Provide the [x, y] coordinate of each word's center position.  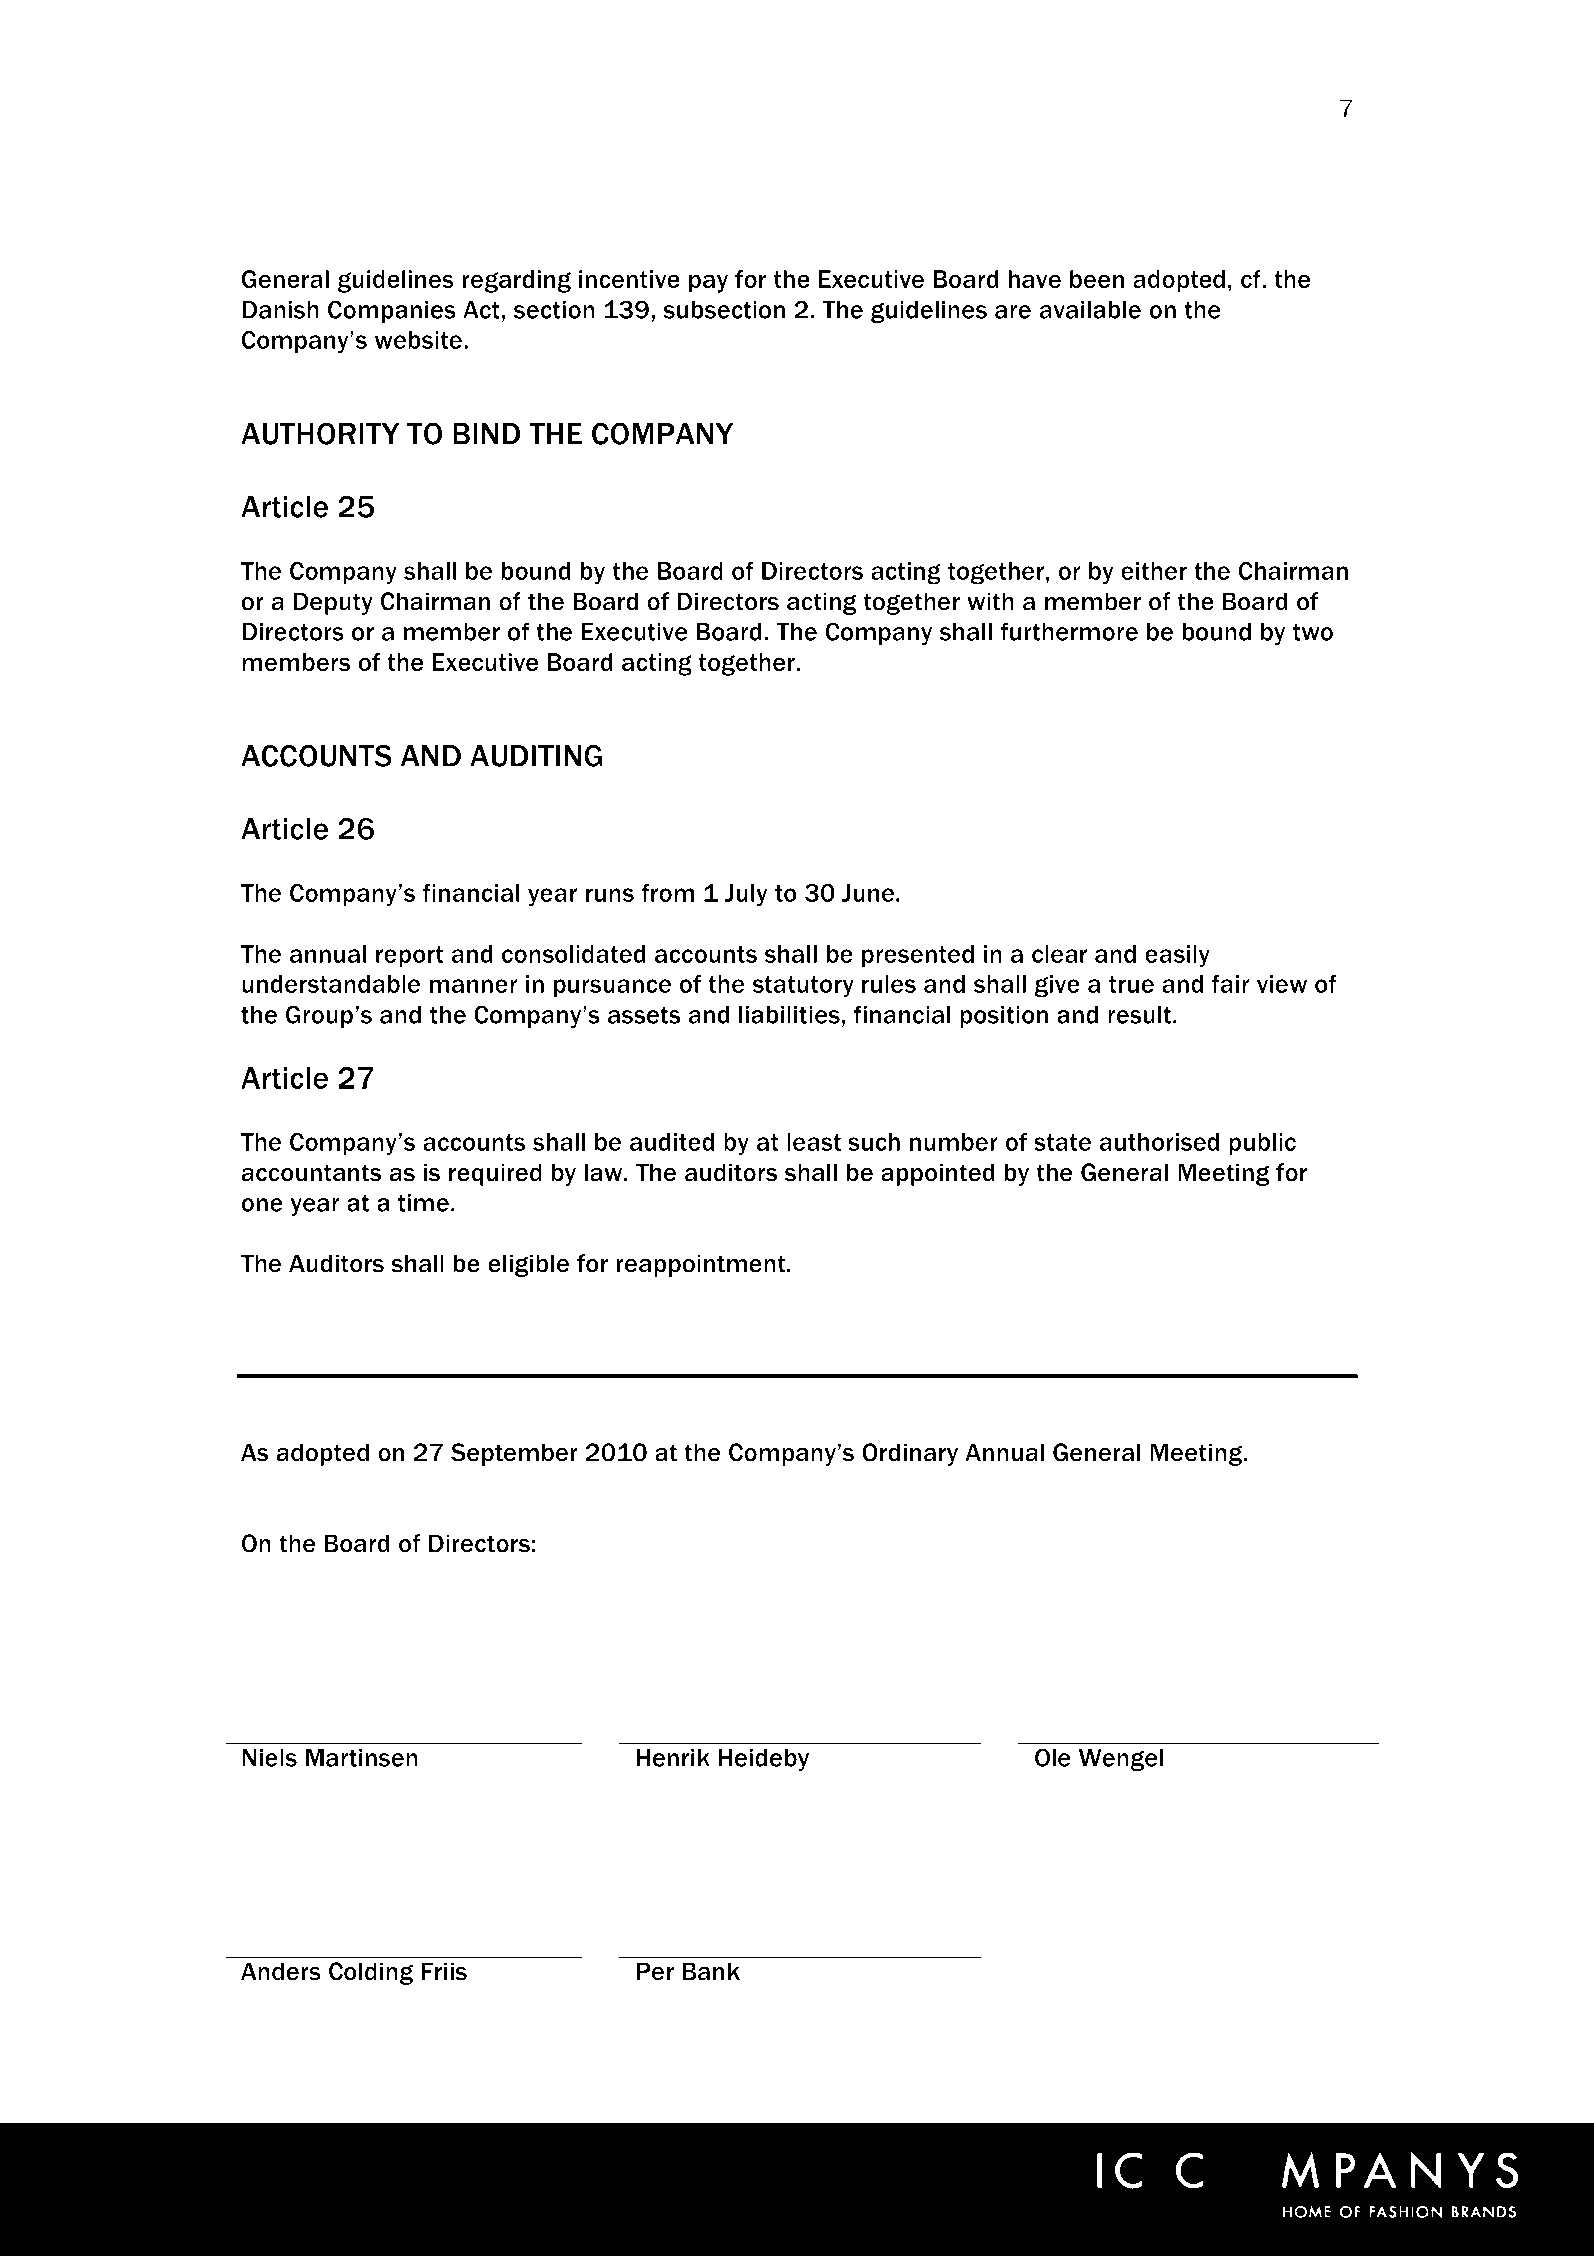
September [514, 1454]
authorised [1159, 1142]
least [814, 1142]
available [1090, 309]
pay [708, 283]
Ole [1053, 1757]
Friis [444, 1971]
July [746, 895]
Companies [392, 311]
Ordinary [910, 1454]
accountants [311, 1173]
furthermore [1069, 631]
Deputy [333, 603]
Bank [711, 1971]
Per [655, 1971]
